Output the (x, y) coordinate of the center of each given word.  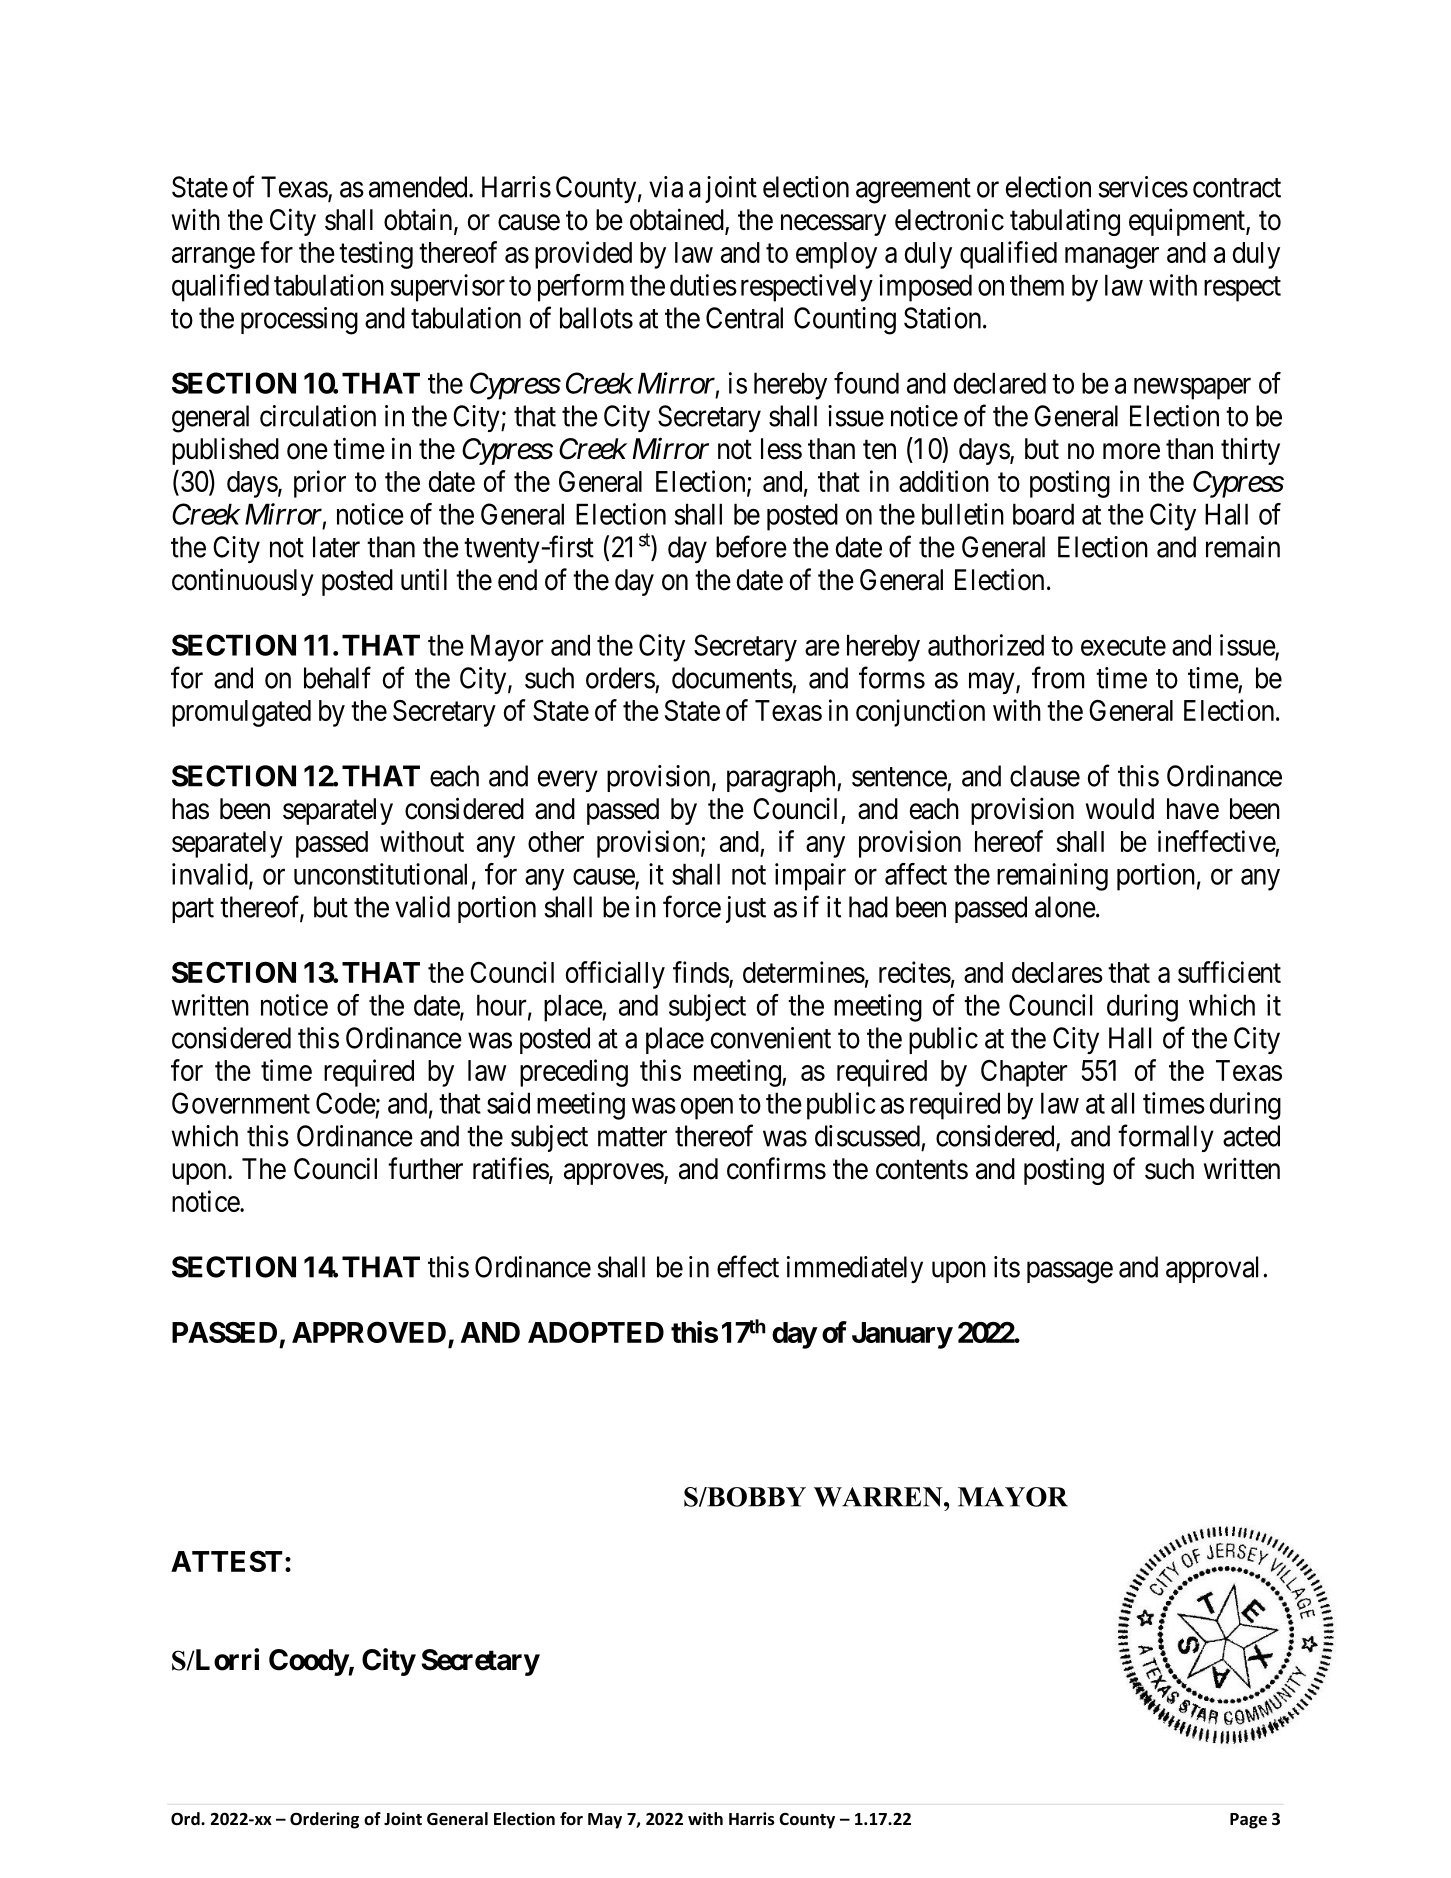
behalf (337, 677)
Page (1248, 1821)
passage (1070, 1273)
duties (703, 285)
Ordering (324, 1820)
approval (1212, 1269)
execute (1123, 646)
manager (1112, 258)
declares (1057, 972)
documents (732, 678)
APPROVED (370, 1334)
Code (346, 1103)
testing (376, 255)
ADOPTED (596, 1332)
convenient (771, 1038)
